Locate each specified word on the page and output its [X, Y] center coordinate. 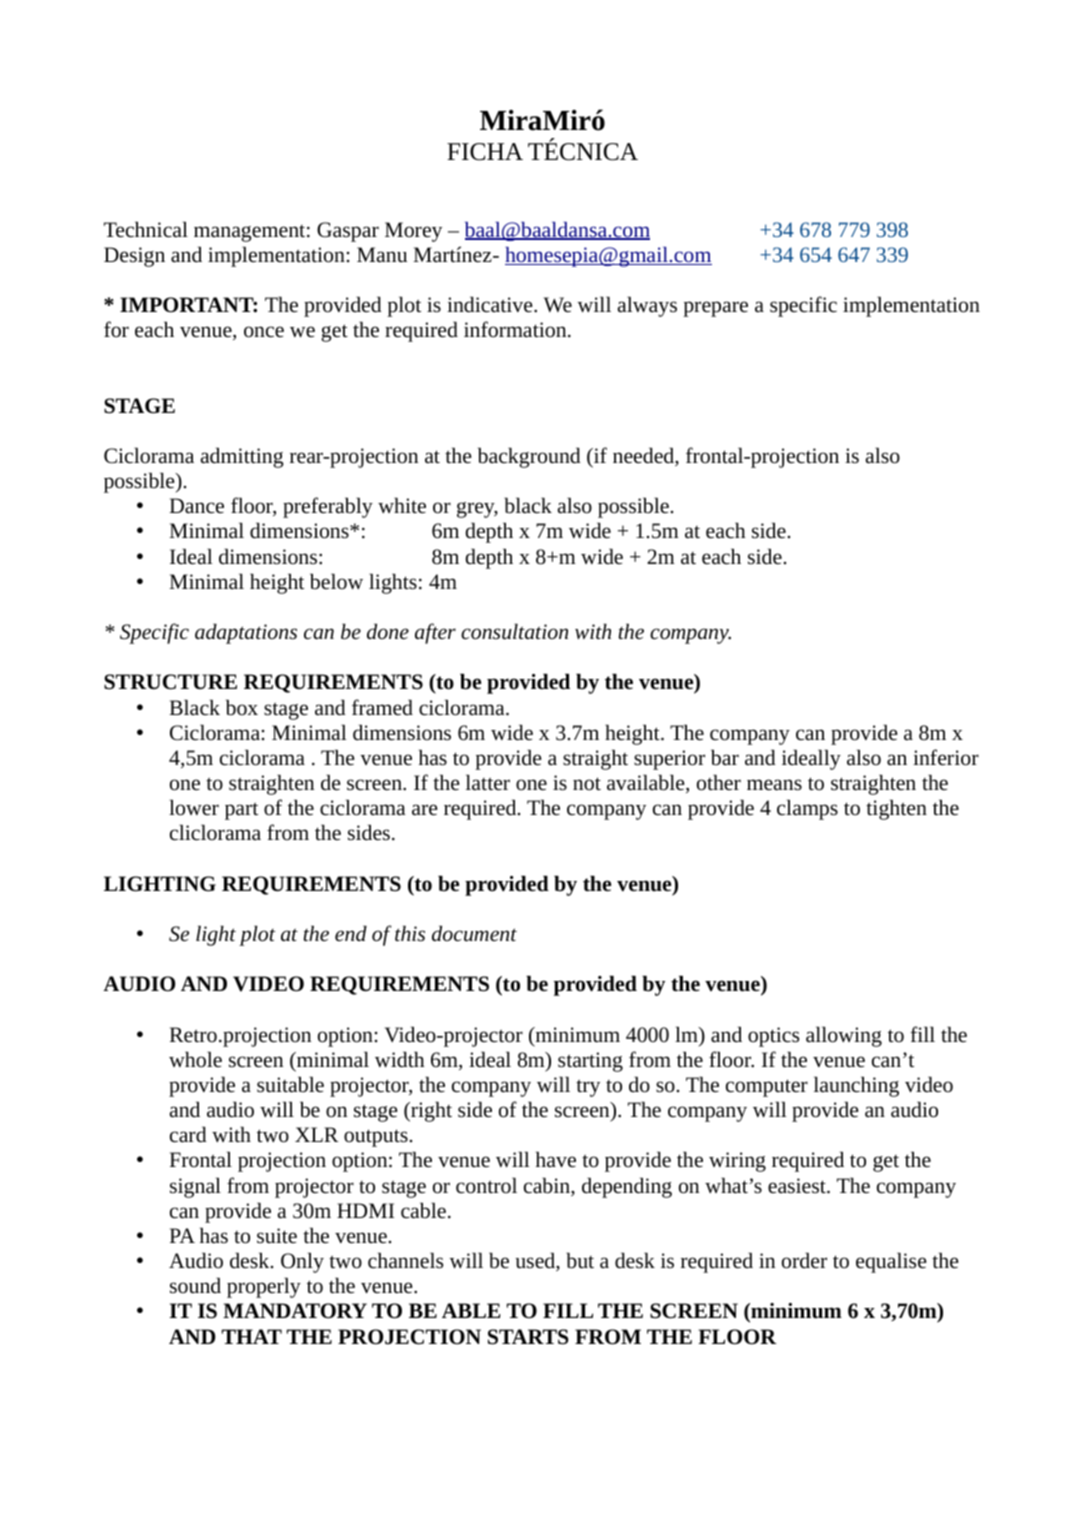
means [774, 785]
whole [195, 1060]
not [587, 784]
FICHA [485, 152]
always [647, 307]
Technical [146, 230]
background [529, 458]
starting [590, 1062]
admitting [242, 458]
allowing [844, 1037]
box [242, 707]
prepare [715, 309]
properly [264, 1288]
